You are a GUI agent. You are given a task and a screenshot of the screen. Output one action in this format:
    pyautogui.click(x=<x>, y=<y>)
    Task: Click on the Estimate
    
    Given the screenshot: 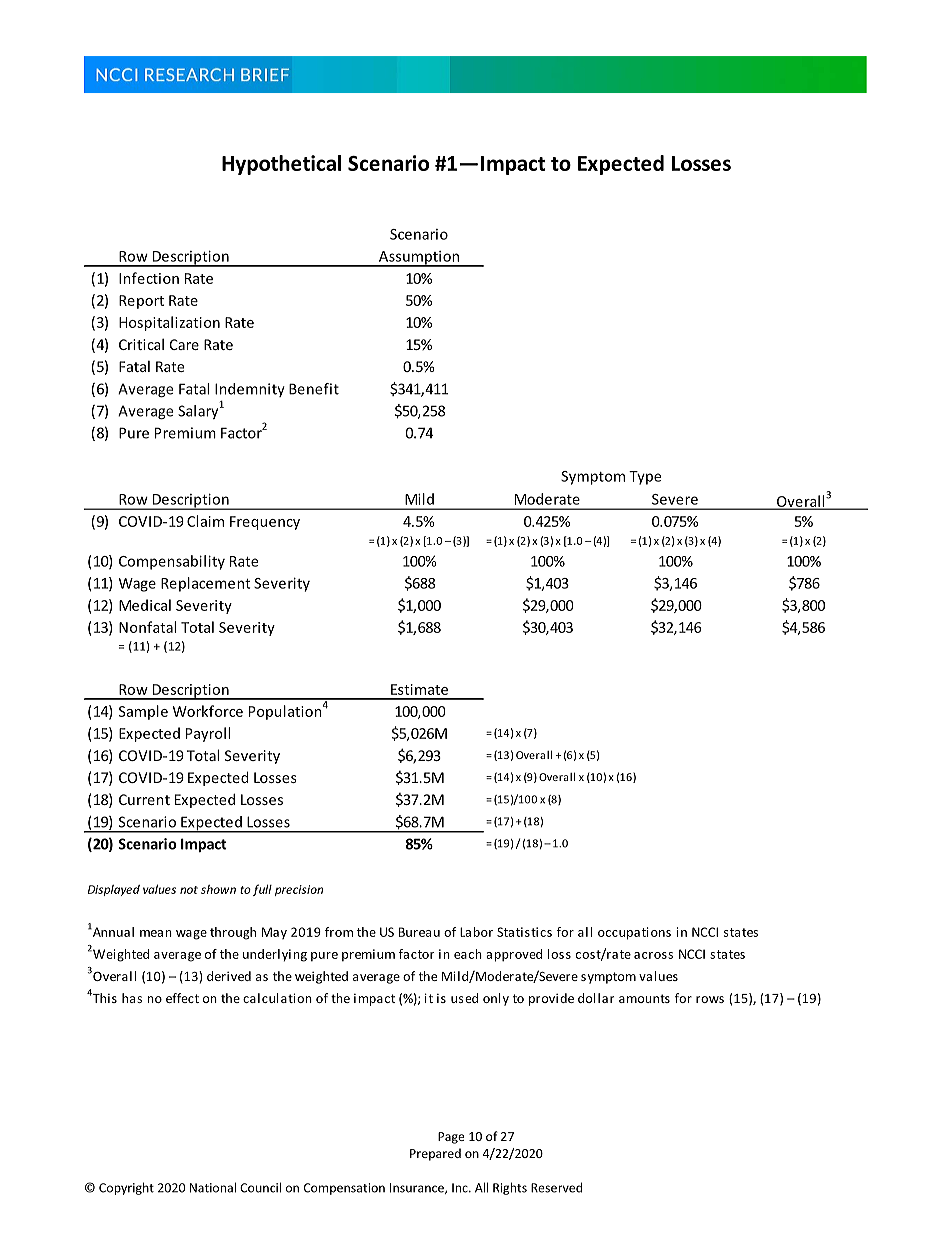 What is the action you would take?
    pyautogui.click(x=419, y=689)
